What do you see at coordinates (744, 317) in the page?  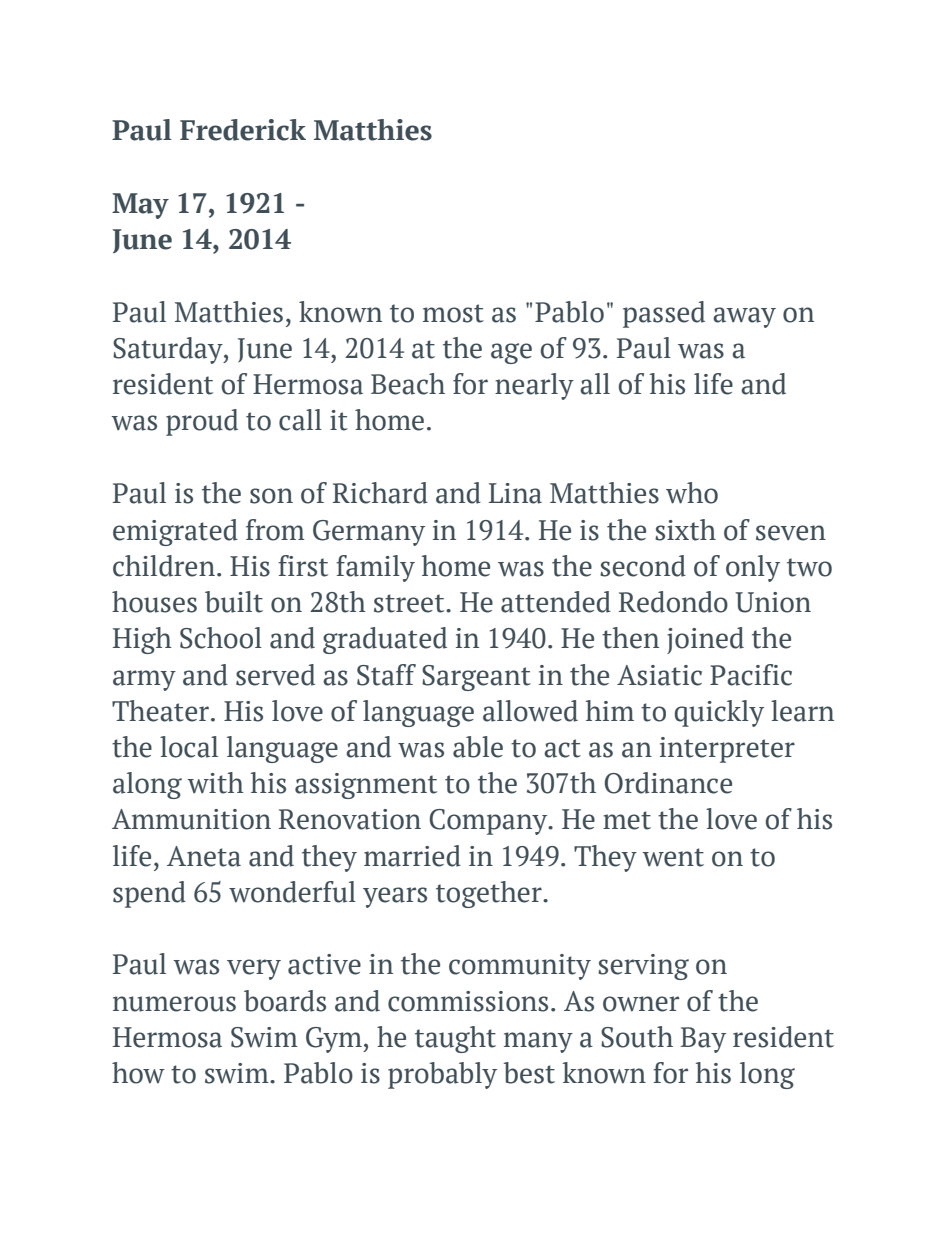 I see `away` at bounding box center [744, 317].
